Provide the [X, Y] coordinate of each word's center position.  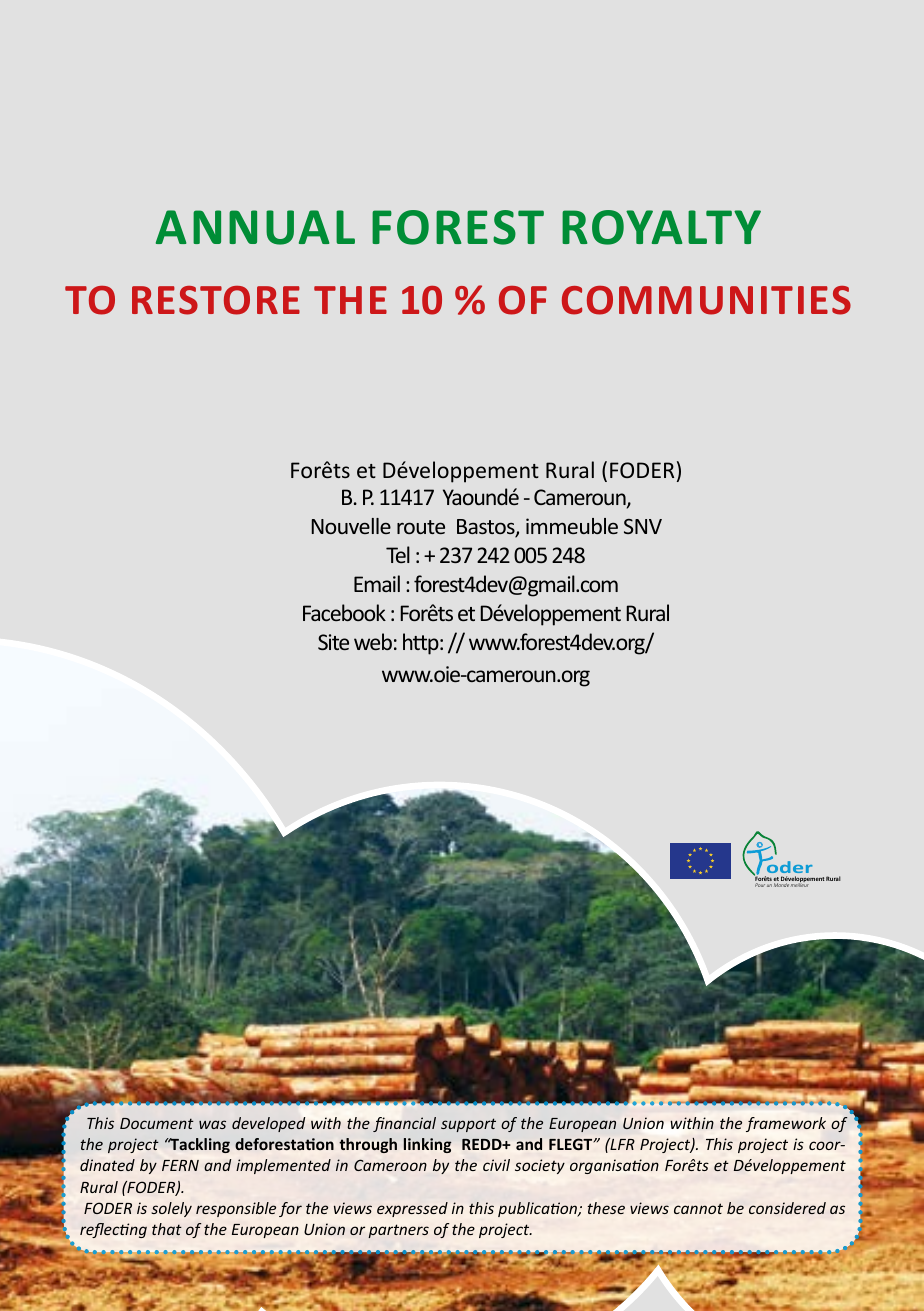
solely [171, 1209]
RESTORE [216, 300]
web [373, 641]
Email [377, 583]
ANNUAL [255, 227]
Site [333, 642]
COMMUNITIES [706, 300]
